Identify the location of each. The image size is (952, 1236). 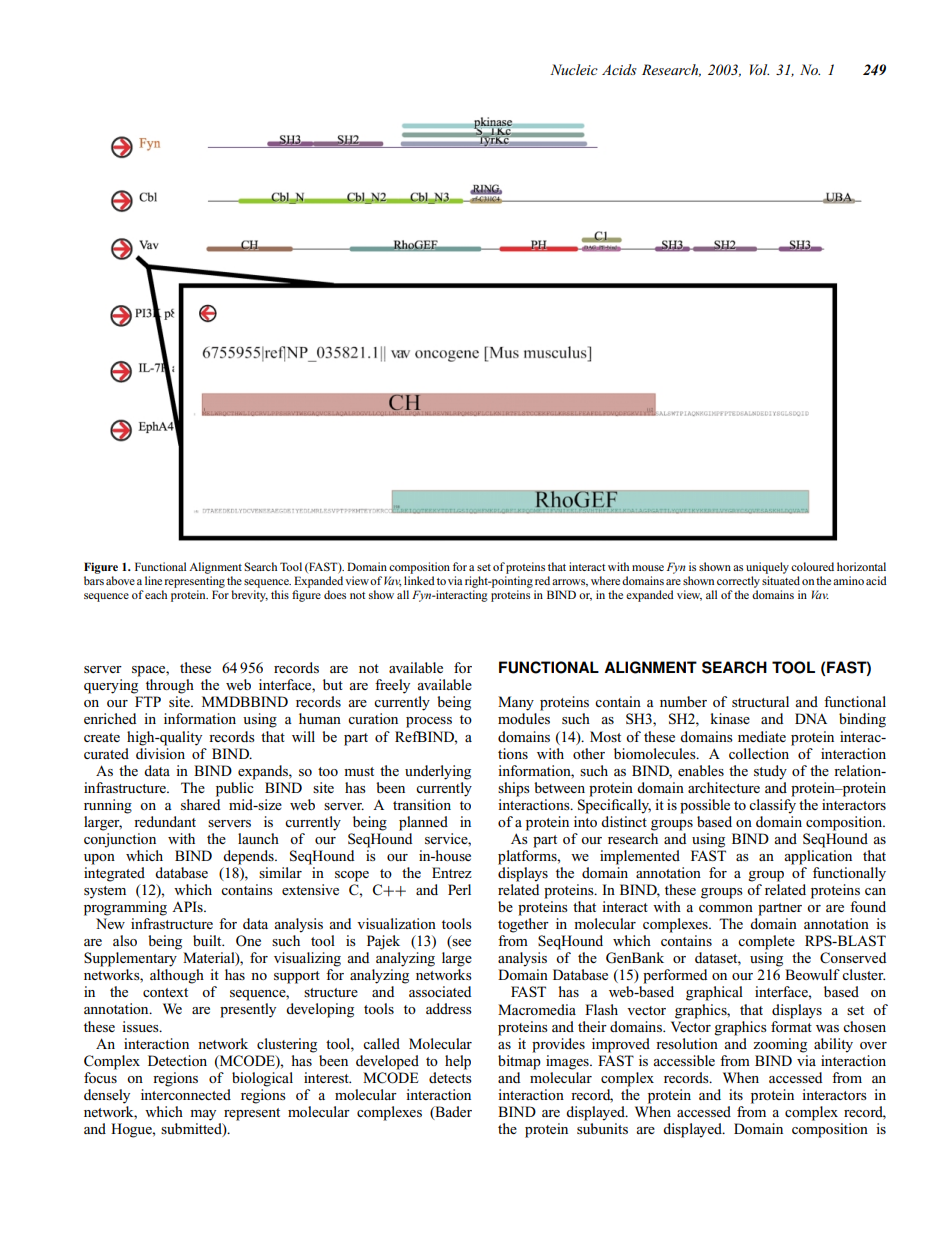
(156, 594).
